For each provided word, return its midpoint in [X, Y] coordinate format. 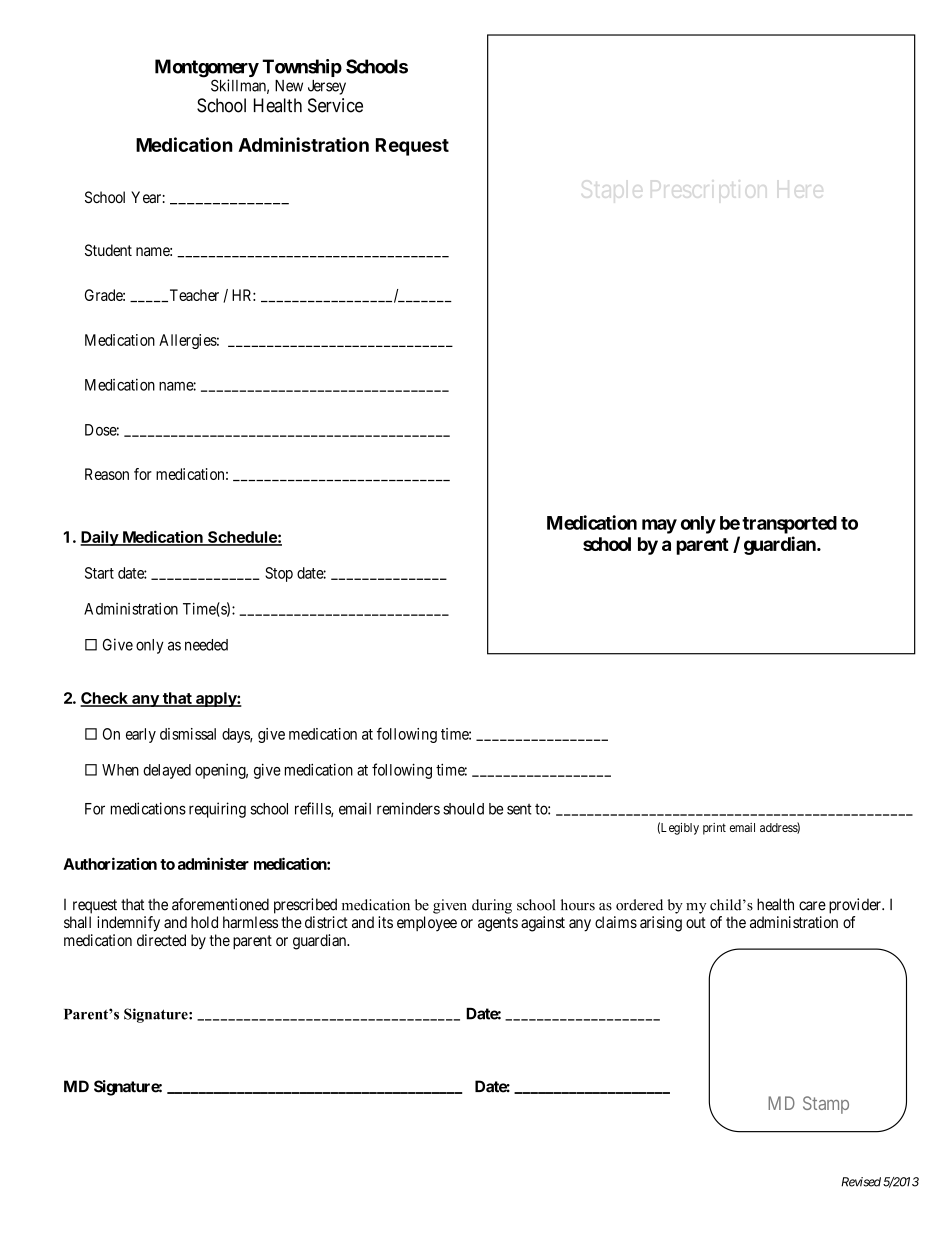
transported [789, 525]
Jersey [327, 87]
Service [335, 105]
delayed [167, 771]
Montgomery [207, 69]
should [463, 809]
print [714, 829]
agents [498, 924]
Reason [107, 474]
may [659, 526]
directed [161, 940]
